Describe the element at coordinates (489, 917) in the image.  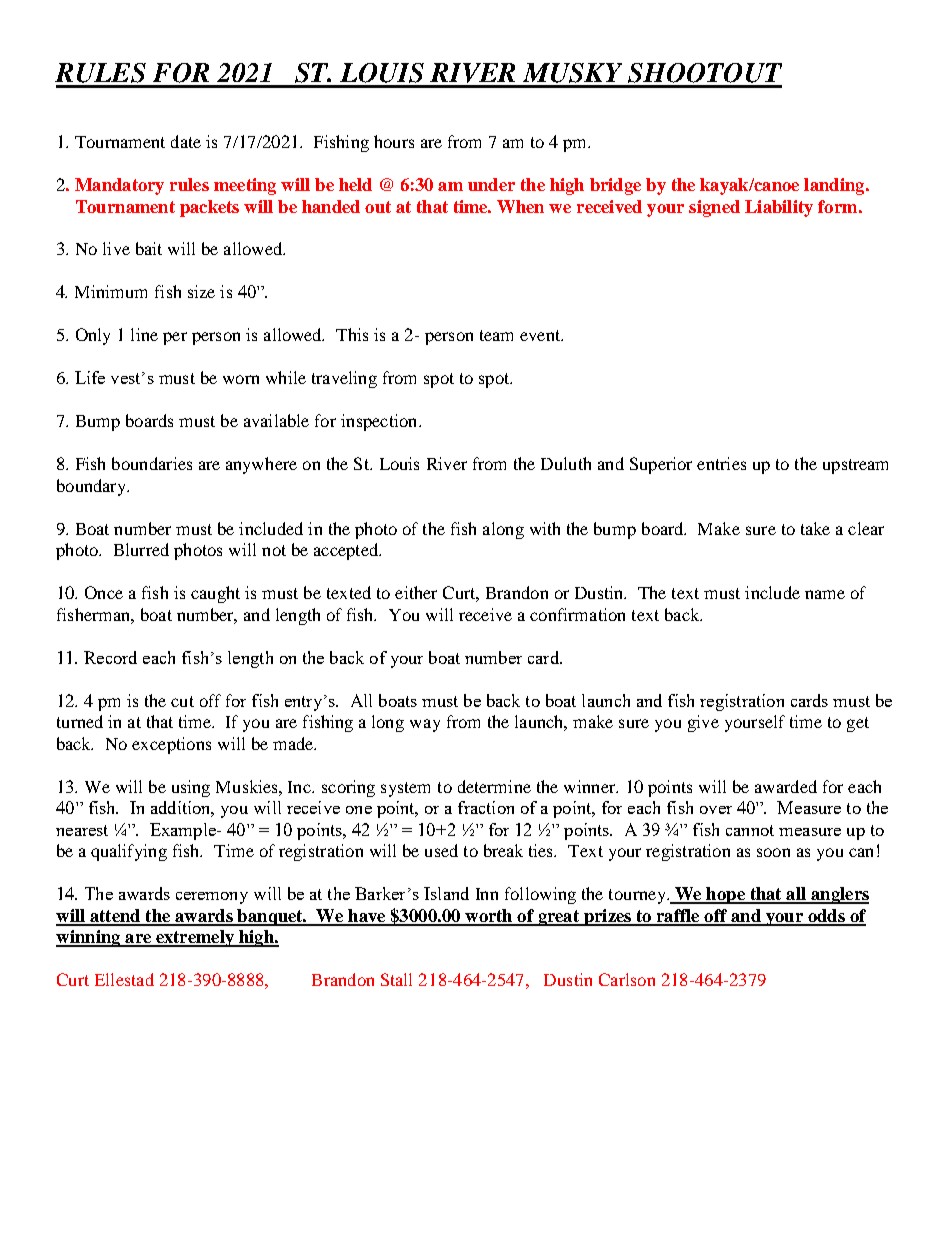
I see `worth` at that location.
